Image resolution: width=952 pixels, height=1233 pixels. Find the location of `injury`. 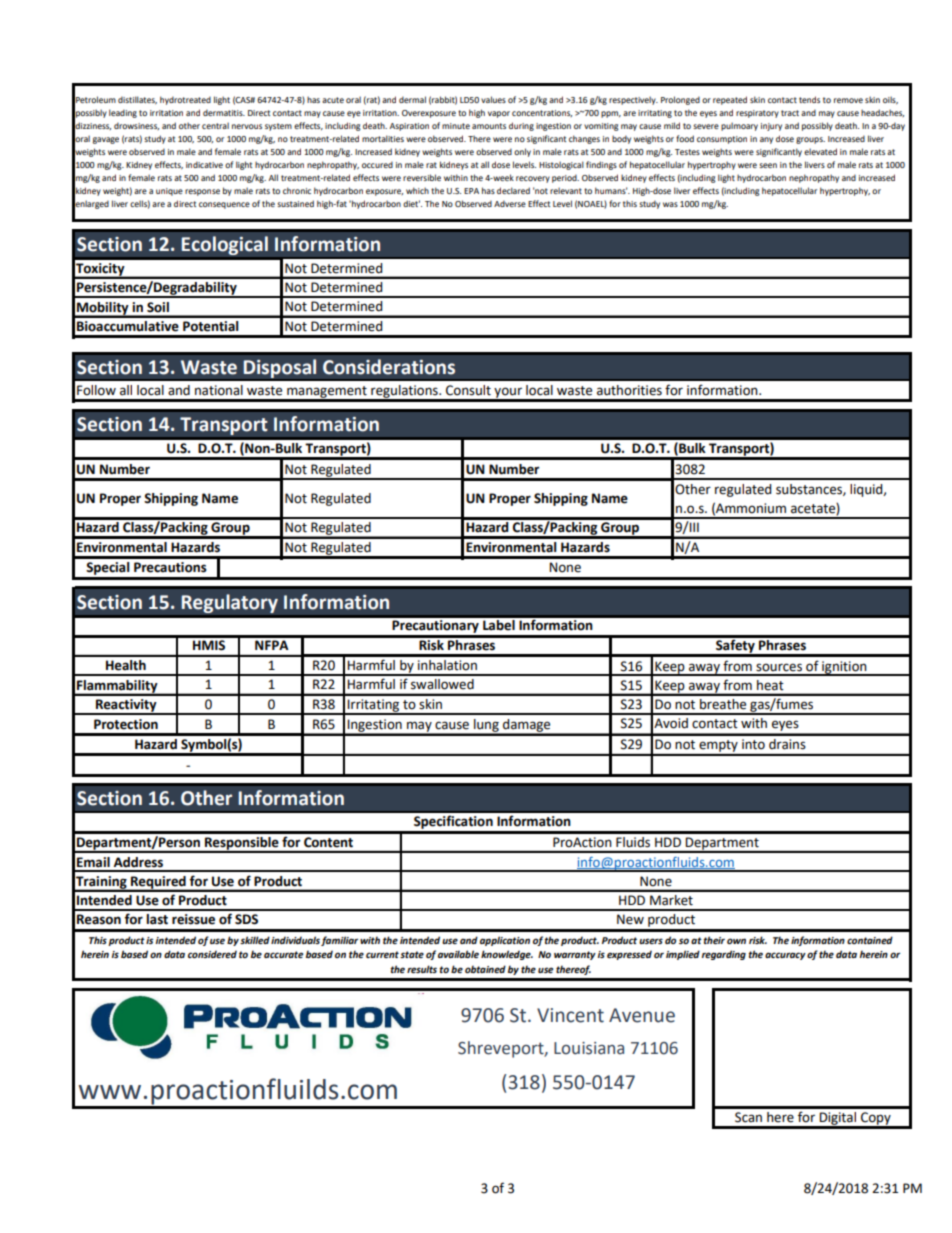

injury is located at coordinates (771, 127).
